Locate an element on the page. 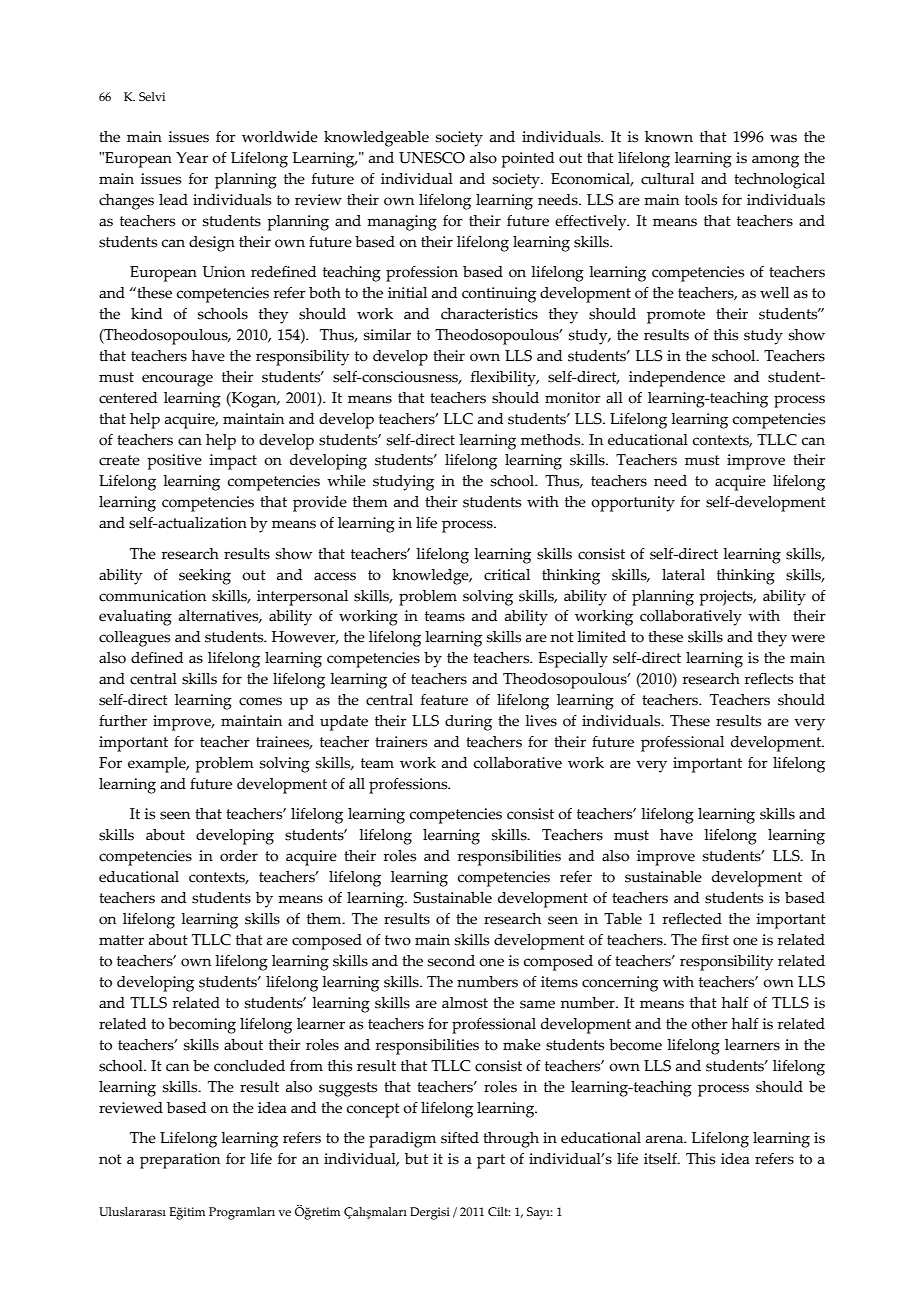 This page has height=1308, width=924. UNESCO is located at coordinates (432, 158).
